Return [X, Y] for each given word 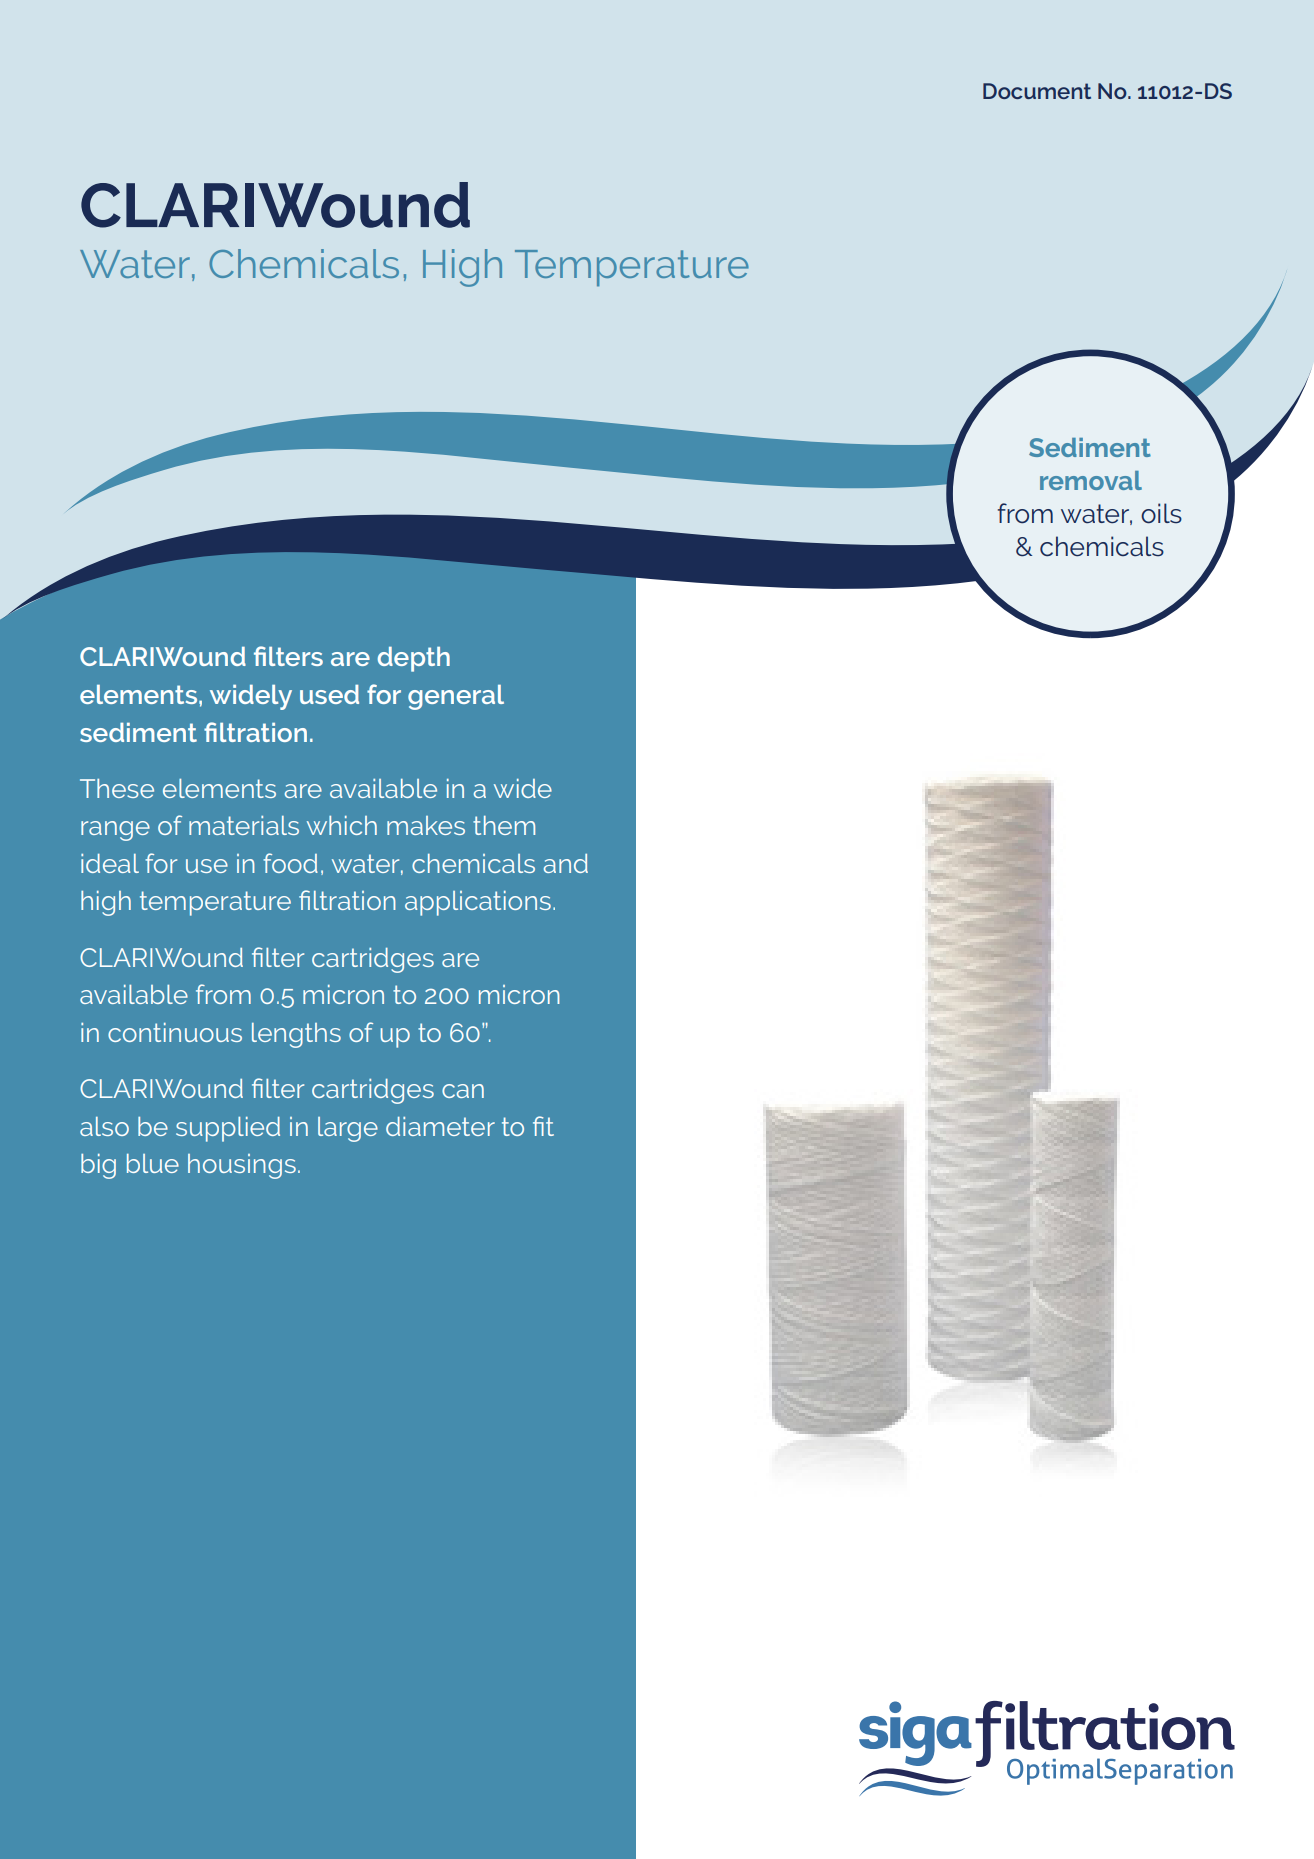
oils [1161, 513]
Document [1037, 91]
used [329, 694]
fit [543, 1126]
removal [1091, 480]
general [456, 697]
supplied [228, 1129]
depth [414, 659]
